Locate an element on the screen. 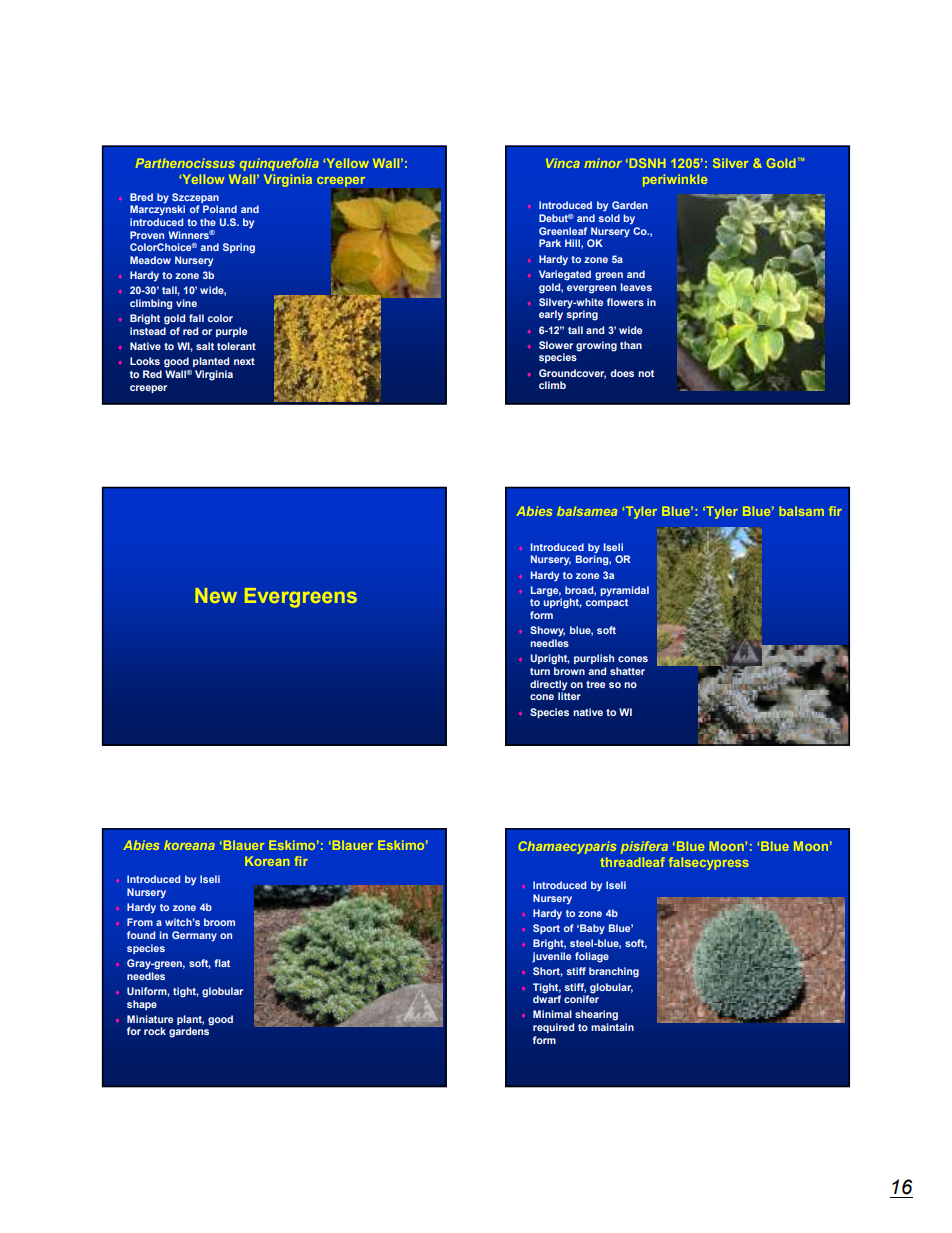  compact is located at coordinates (607, 603).
